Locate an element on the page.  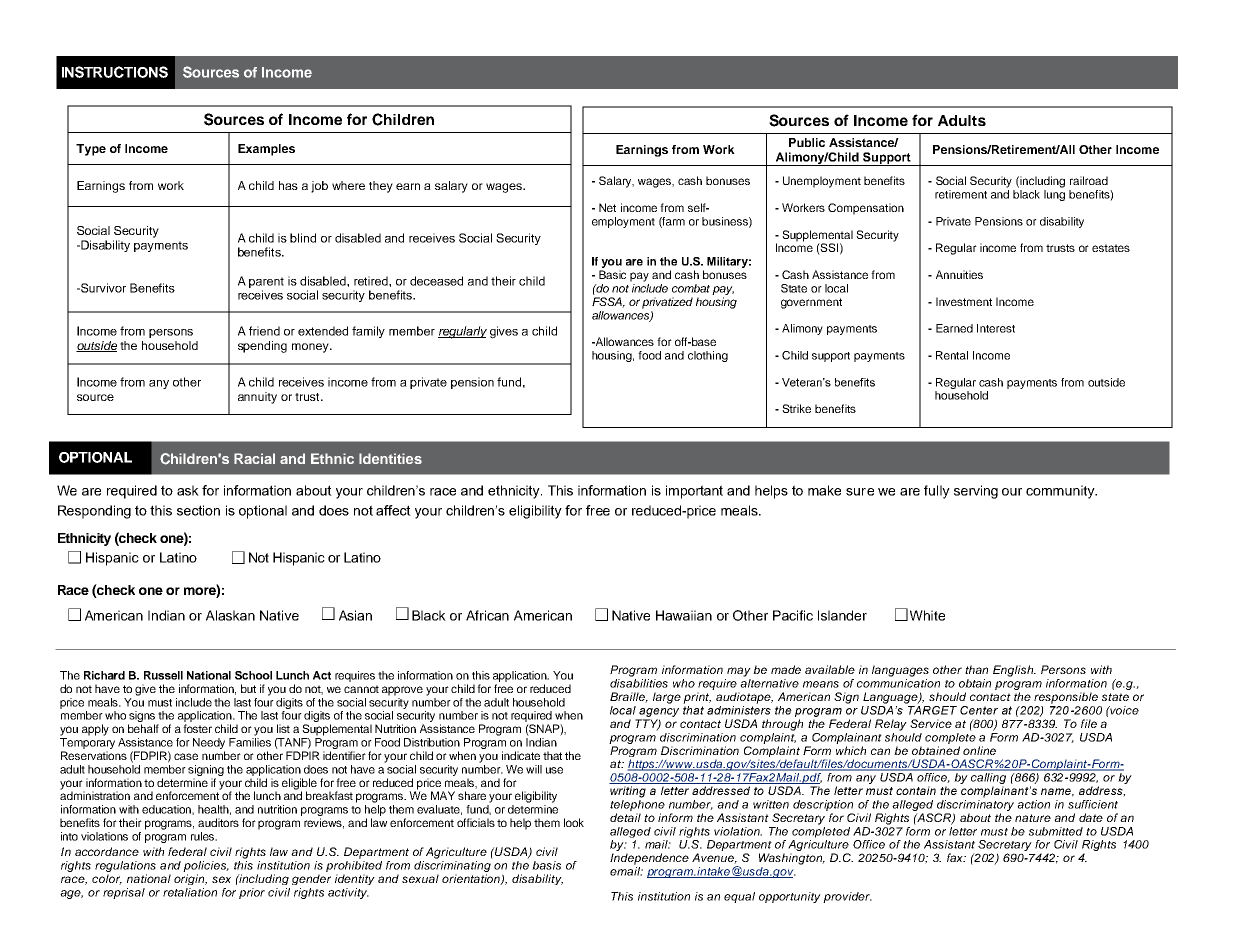
INSTRUCTIONS is located at coordinates (115, 72).
